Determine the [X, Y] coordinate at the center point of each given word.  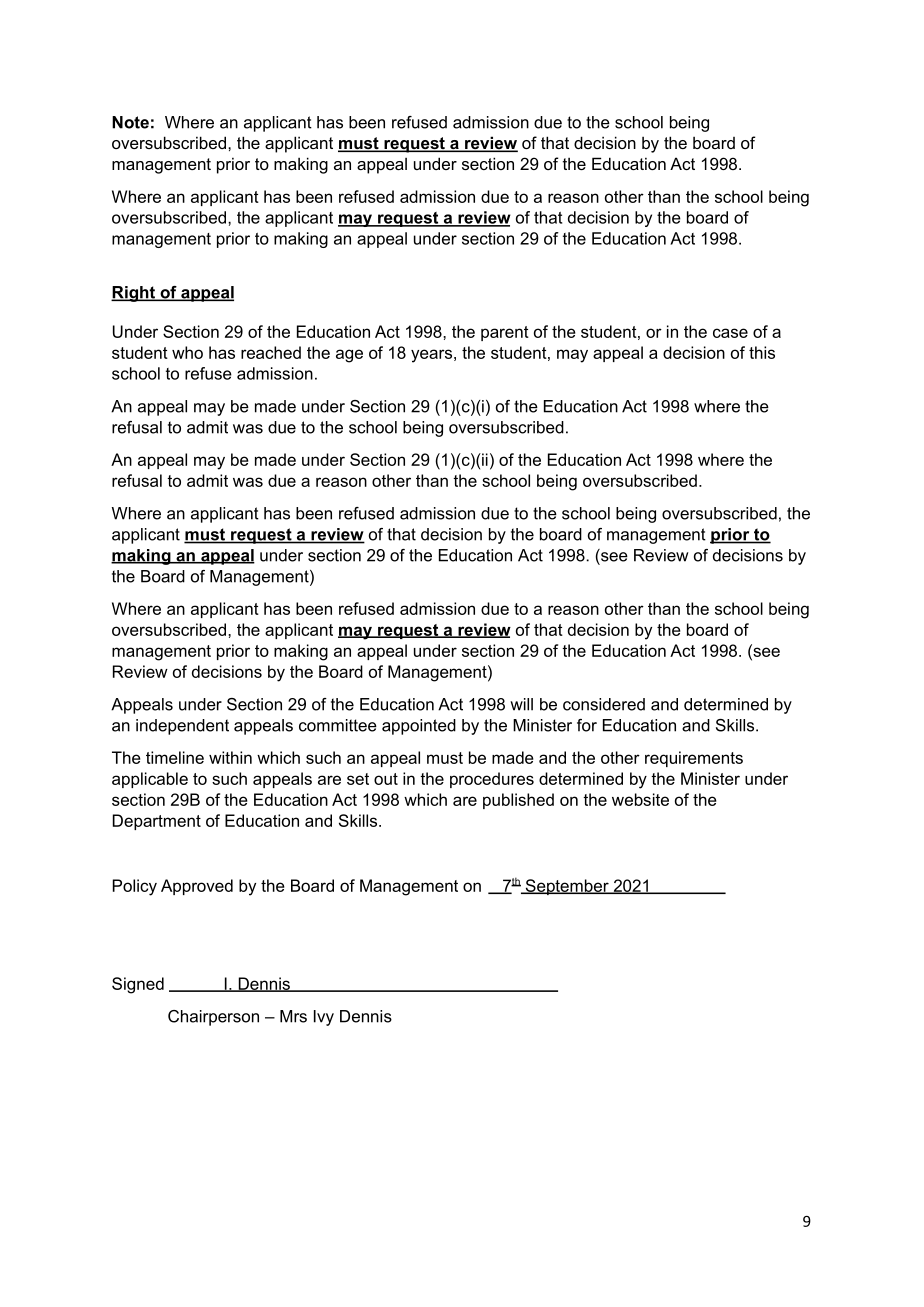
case [730, 333]
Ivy [324, 1018]
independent [182, 727]
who [187, 352]
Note [130, 122]
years [431, 356]
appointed [419, 727]
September [567, 887]
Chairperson [213, 1018]
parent [505, 333]
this [762, 352]
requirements [694, 759]
